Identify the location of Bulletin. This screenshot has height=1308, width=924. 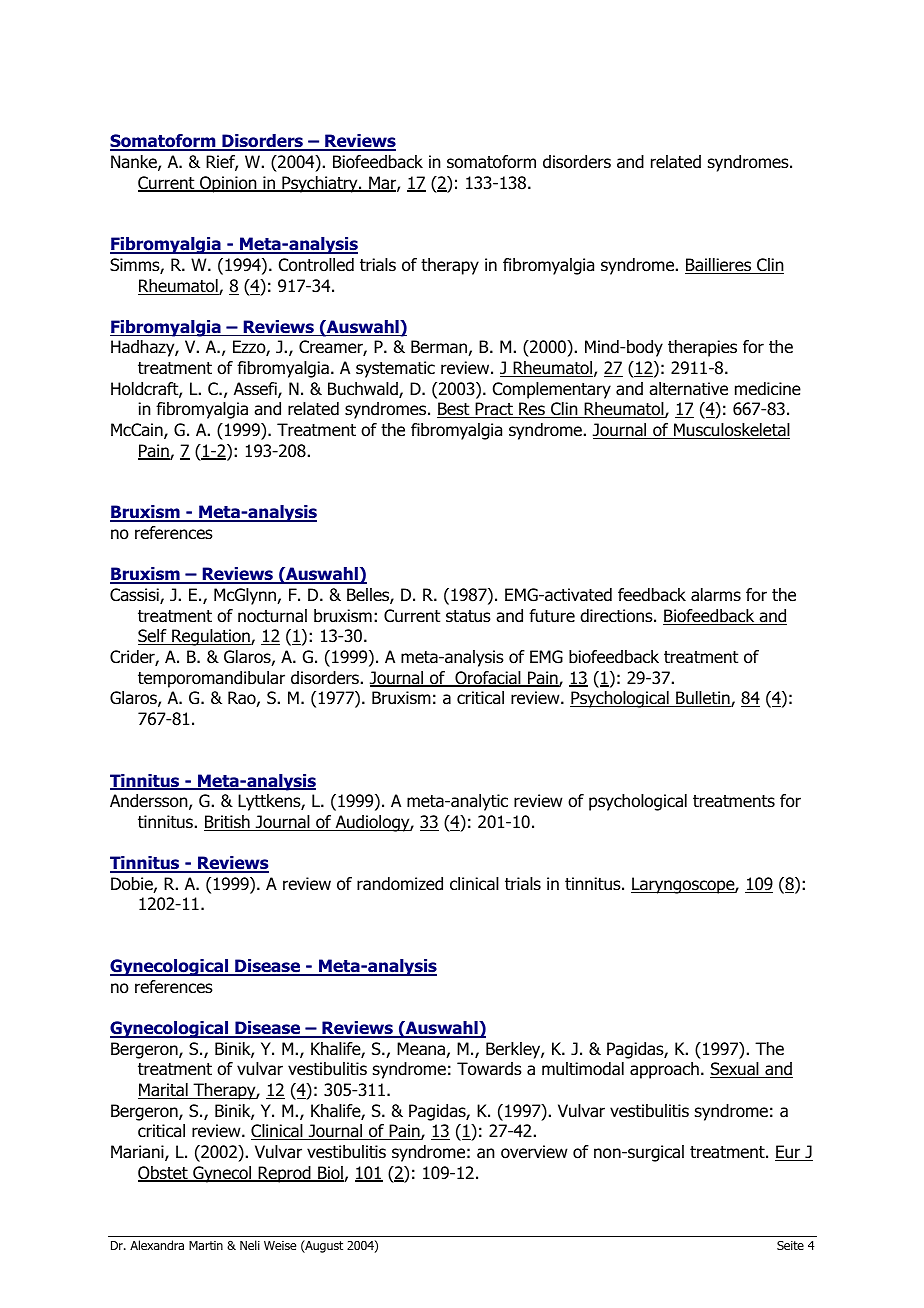
(703, 699).
